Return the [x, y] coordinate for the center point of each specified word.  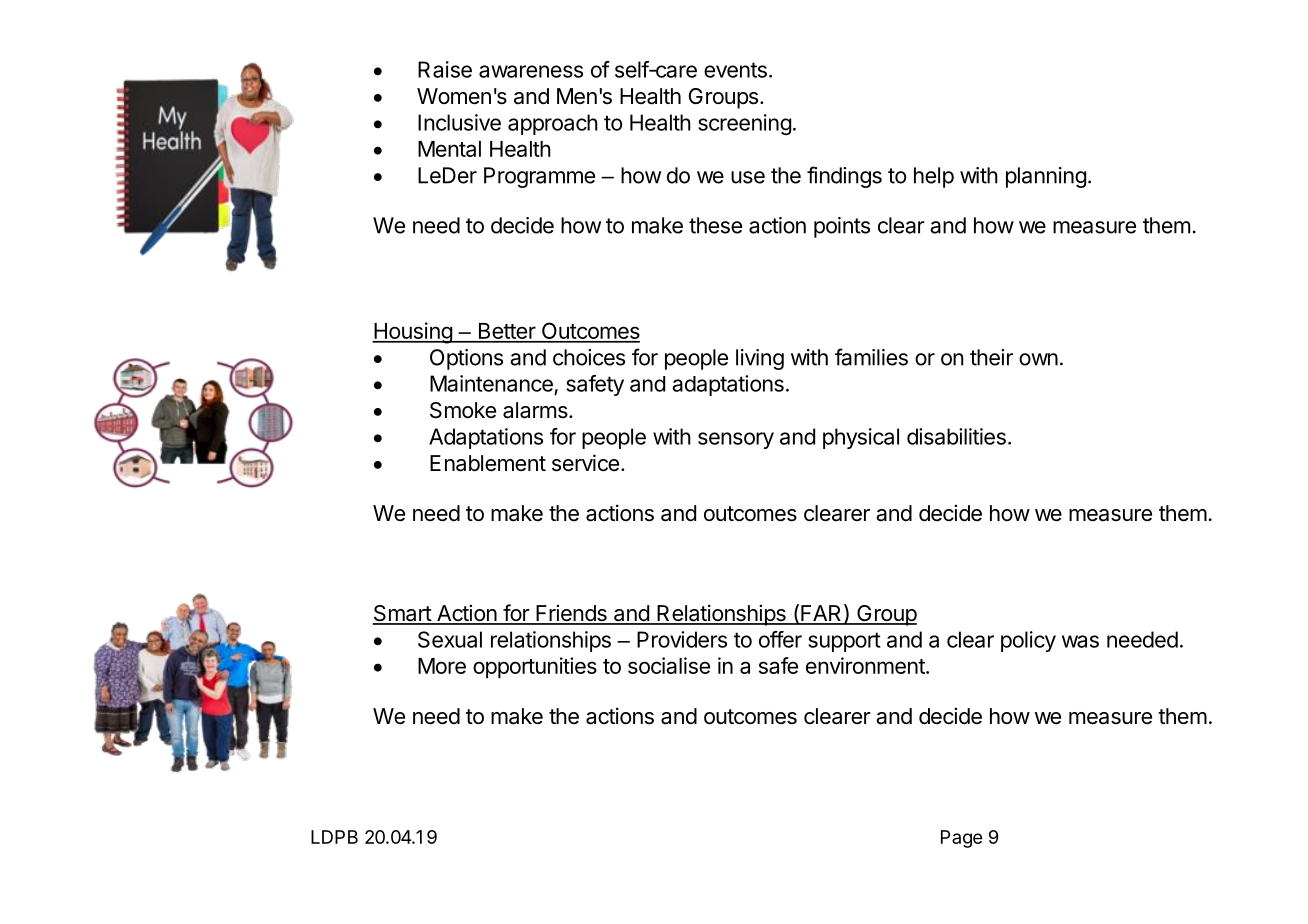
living [760, 359]
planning [1046, 177]
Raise [445, 69]
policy [1028, 641]
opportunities [535, 668]
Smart [402, 614]
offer [780, 639]
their [991, 357]
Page [961, 839]
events [735, 70]
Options [466, 359]
